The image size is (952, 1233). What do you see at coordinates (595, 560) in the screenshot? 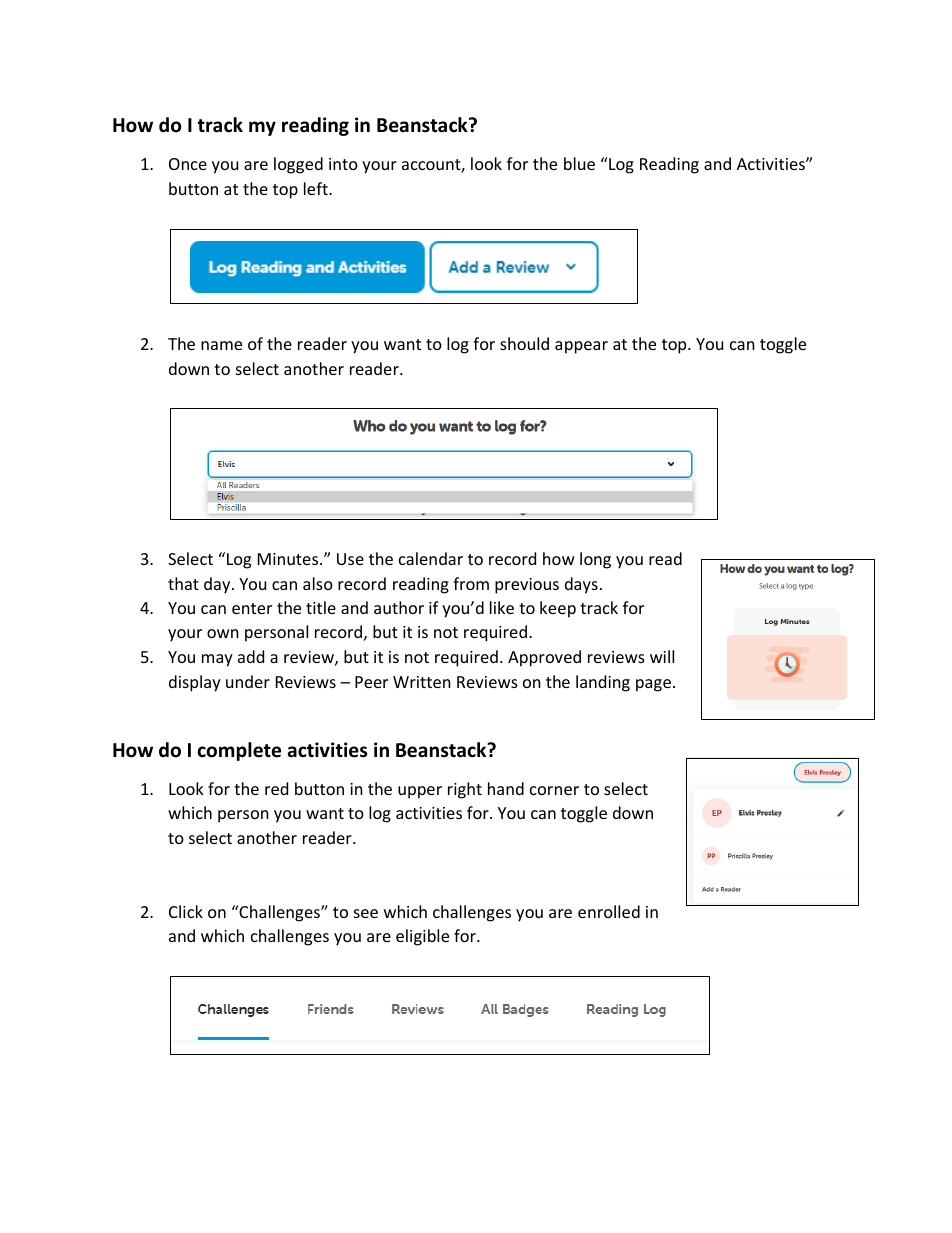
I see `long` at bounding box center [595, 560].
